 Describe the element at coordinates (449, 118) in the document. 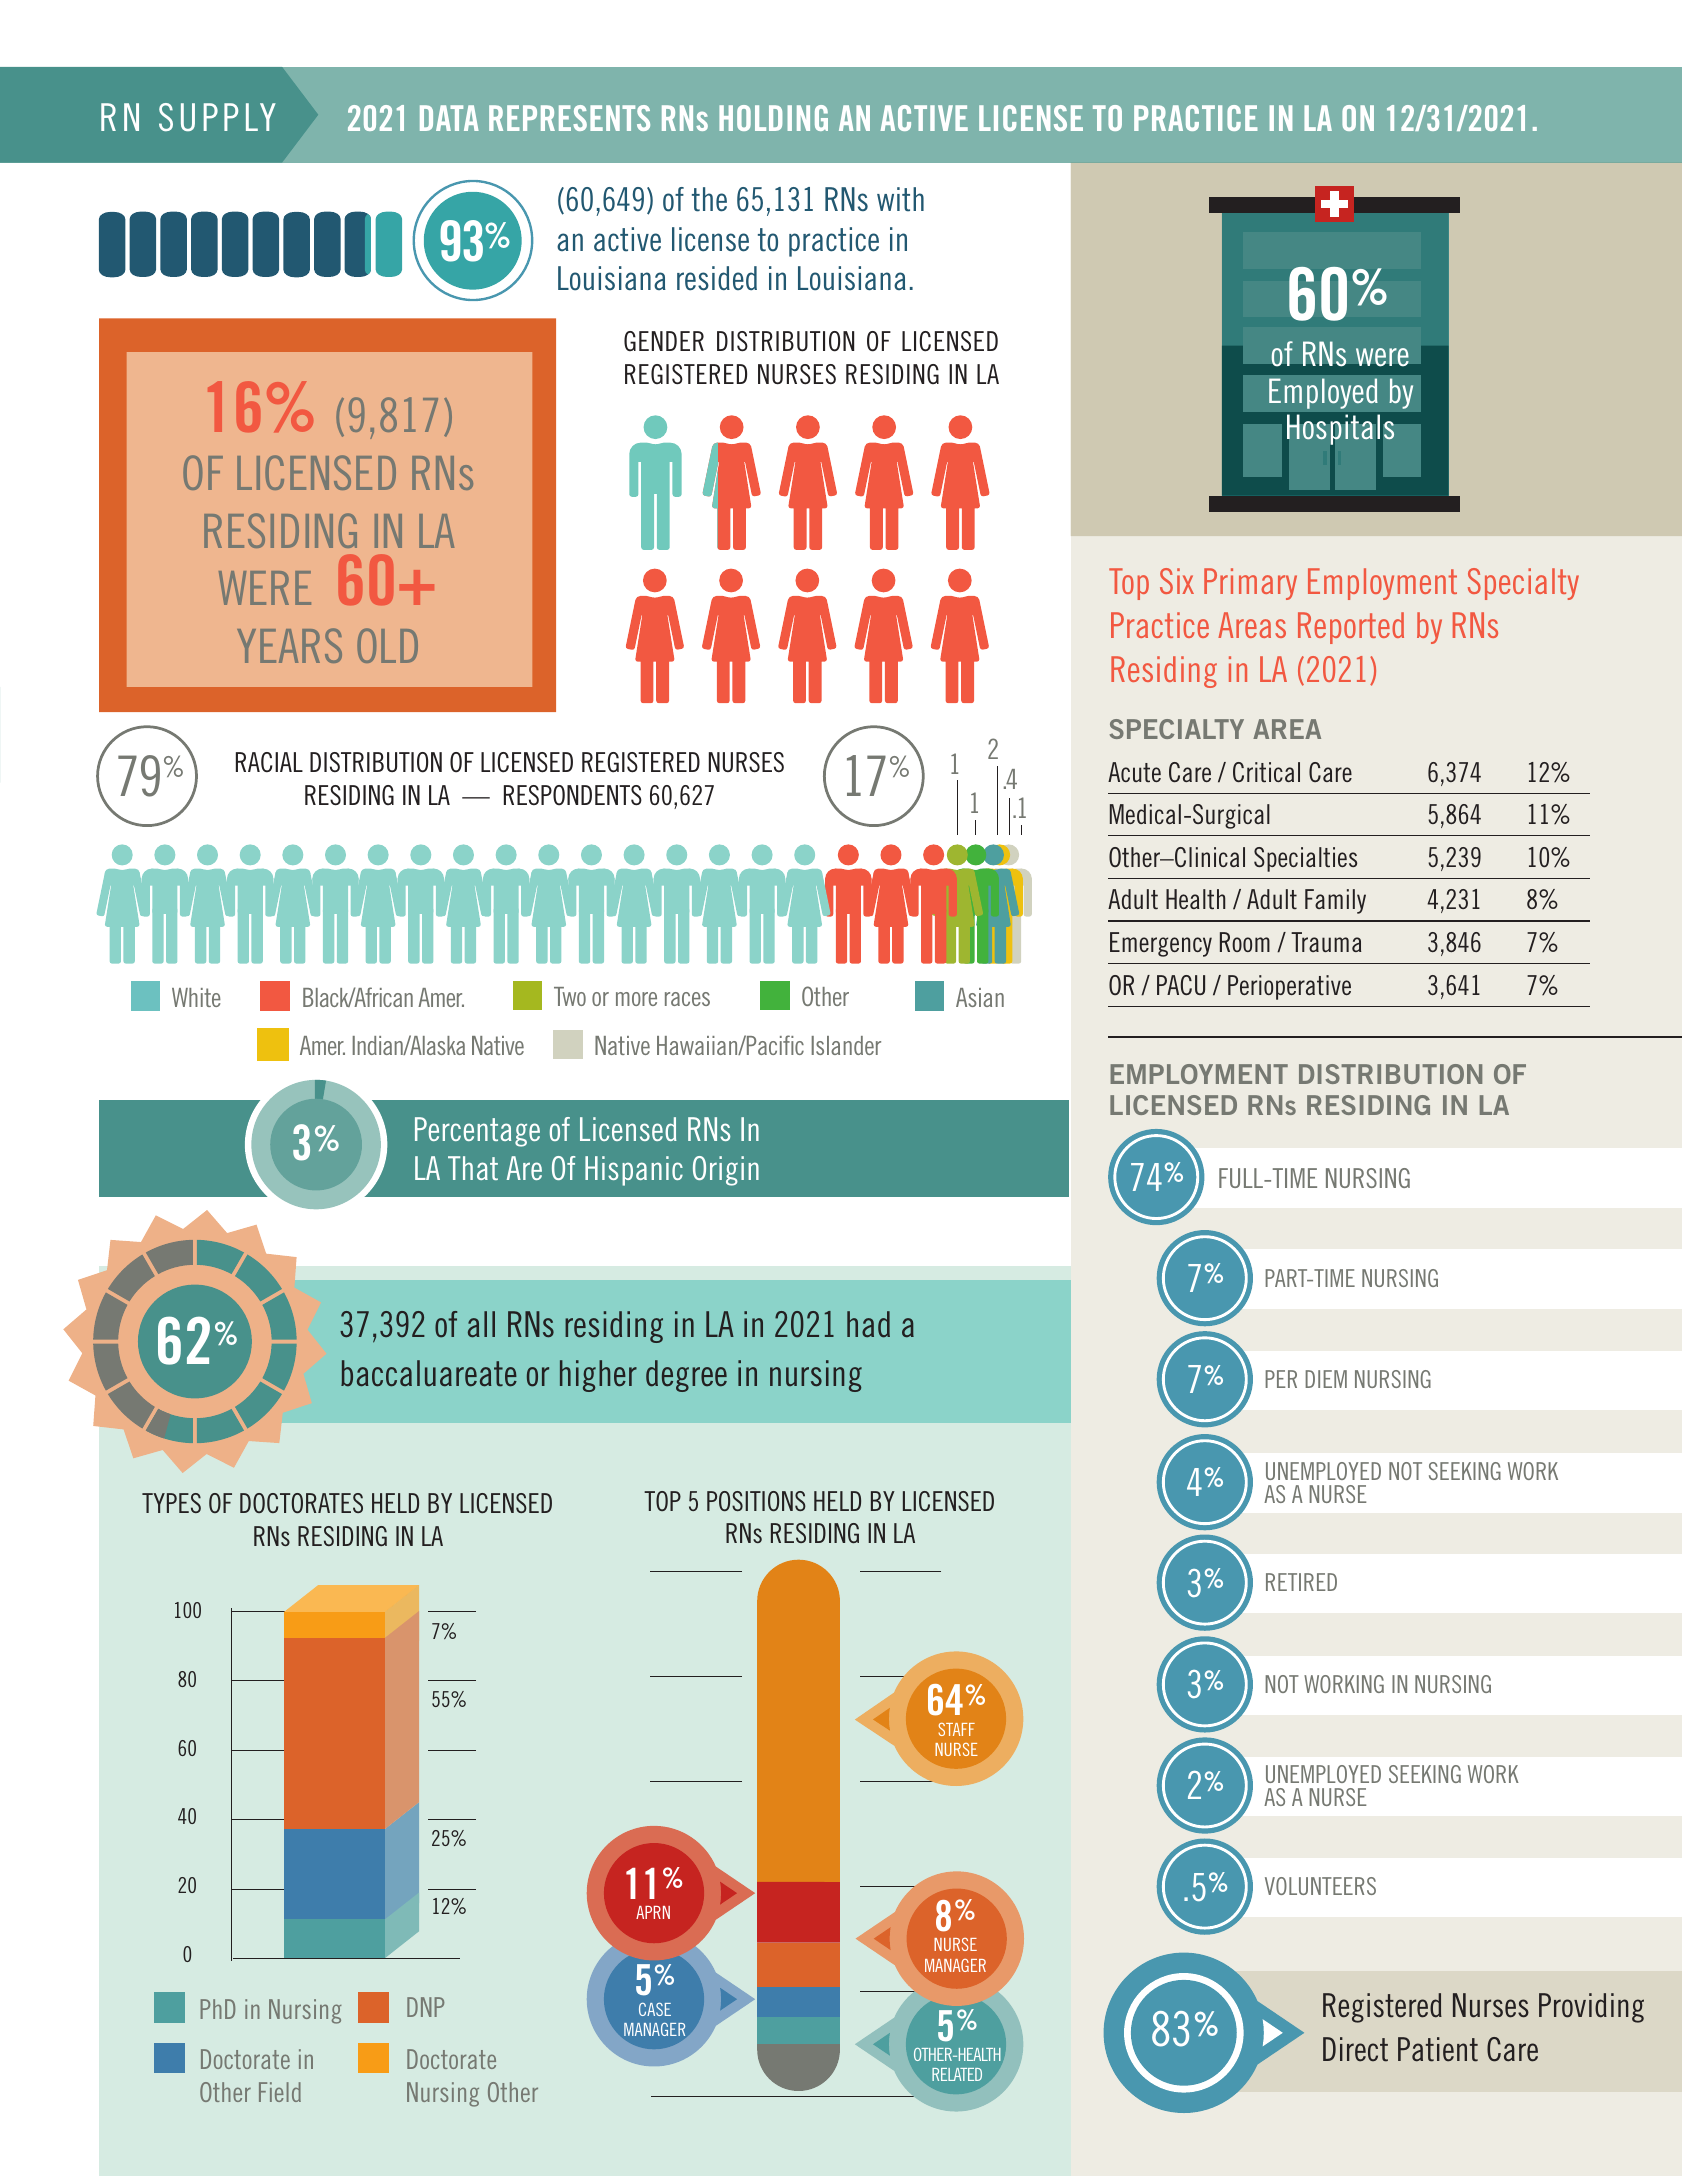

I see `DATA` at that location.
